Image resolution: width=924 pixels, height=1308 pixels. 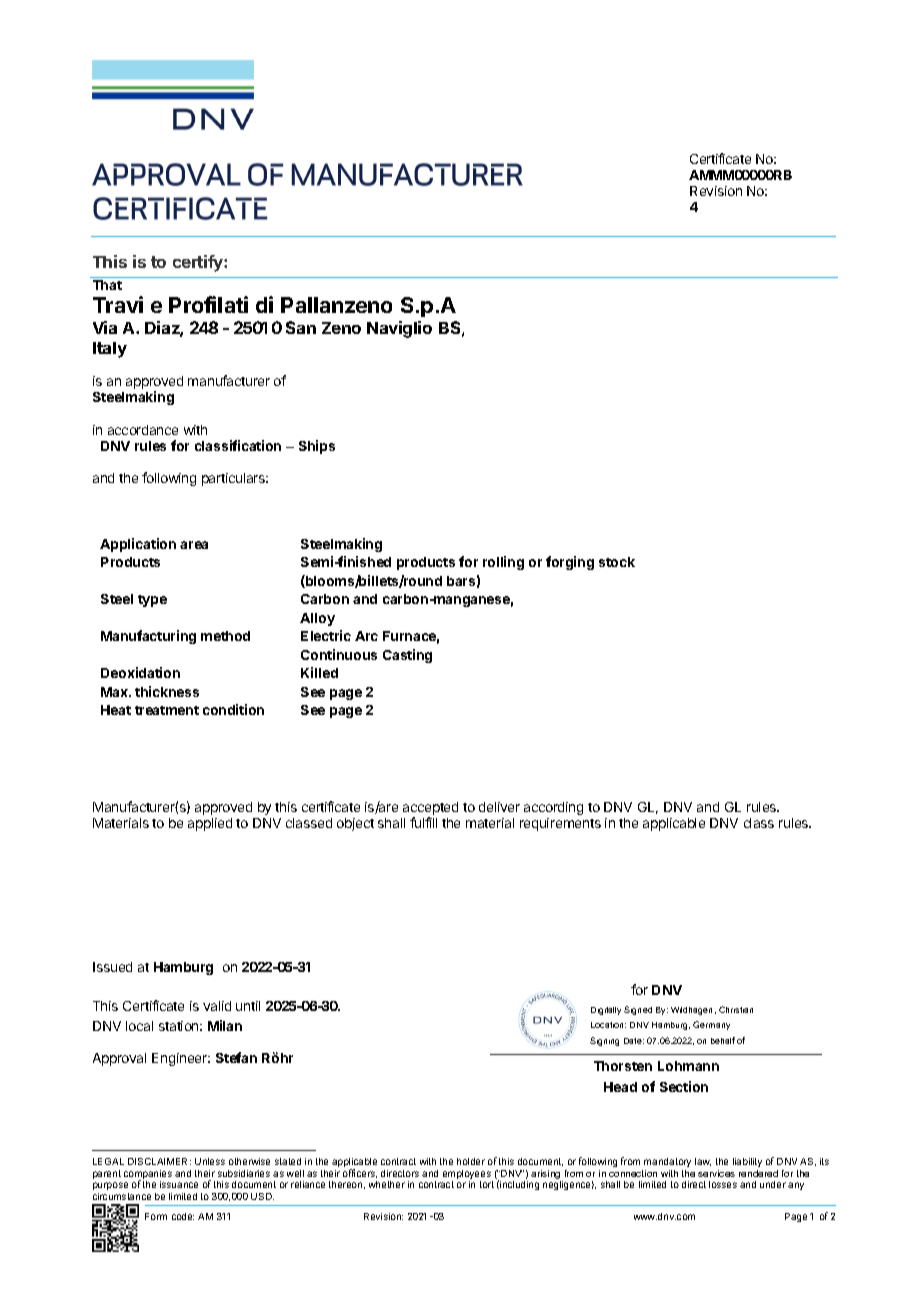 I want to click on deliver, so click(x=499, y=807).
